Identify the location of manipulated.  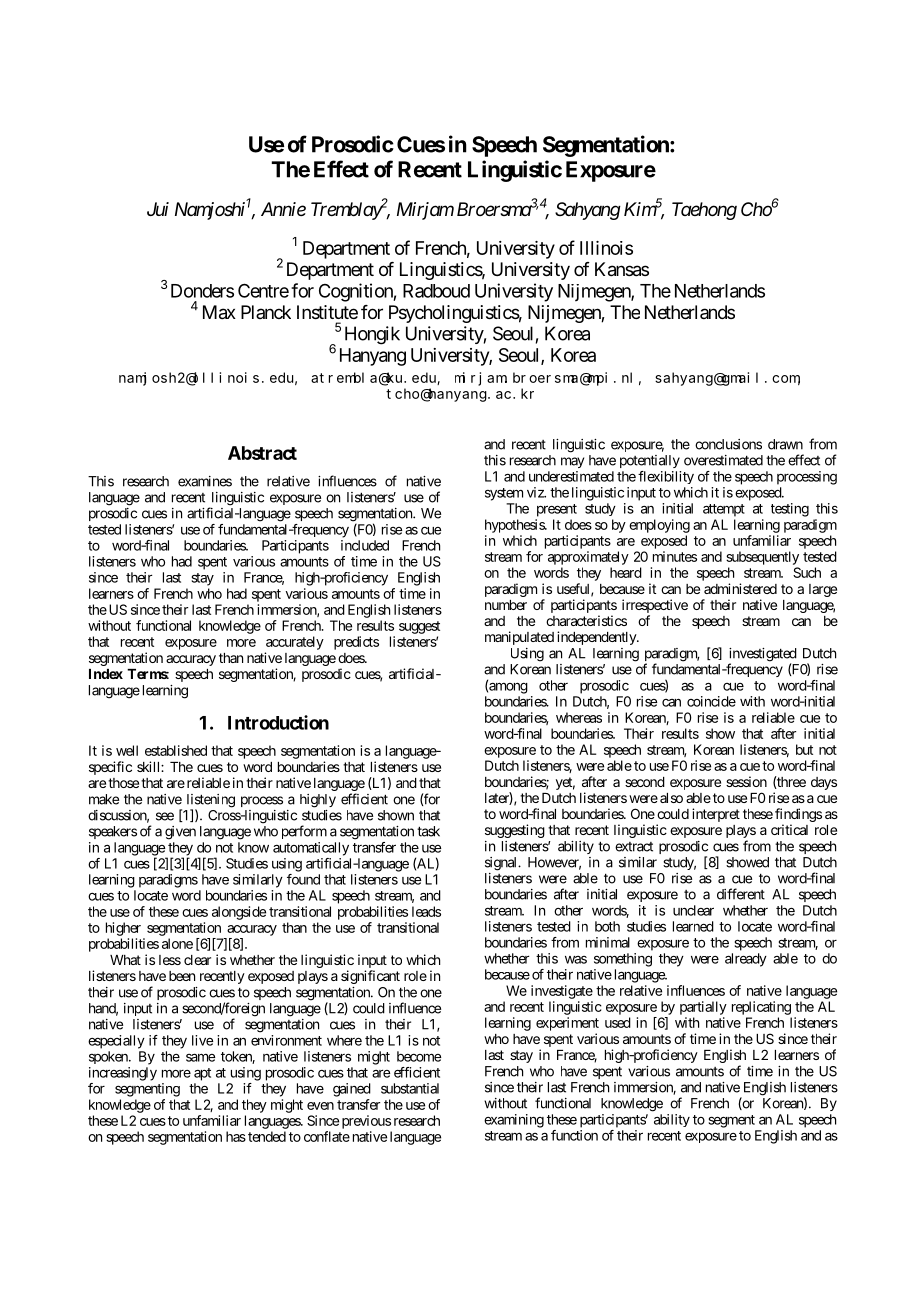
(519, 638).
